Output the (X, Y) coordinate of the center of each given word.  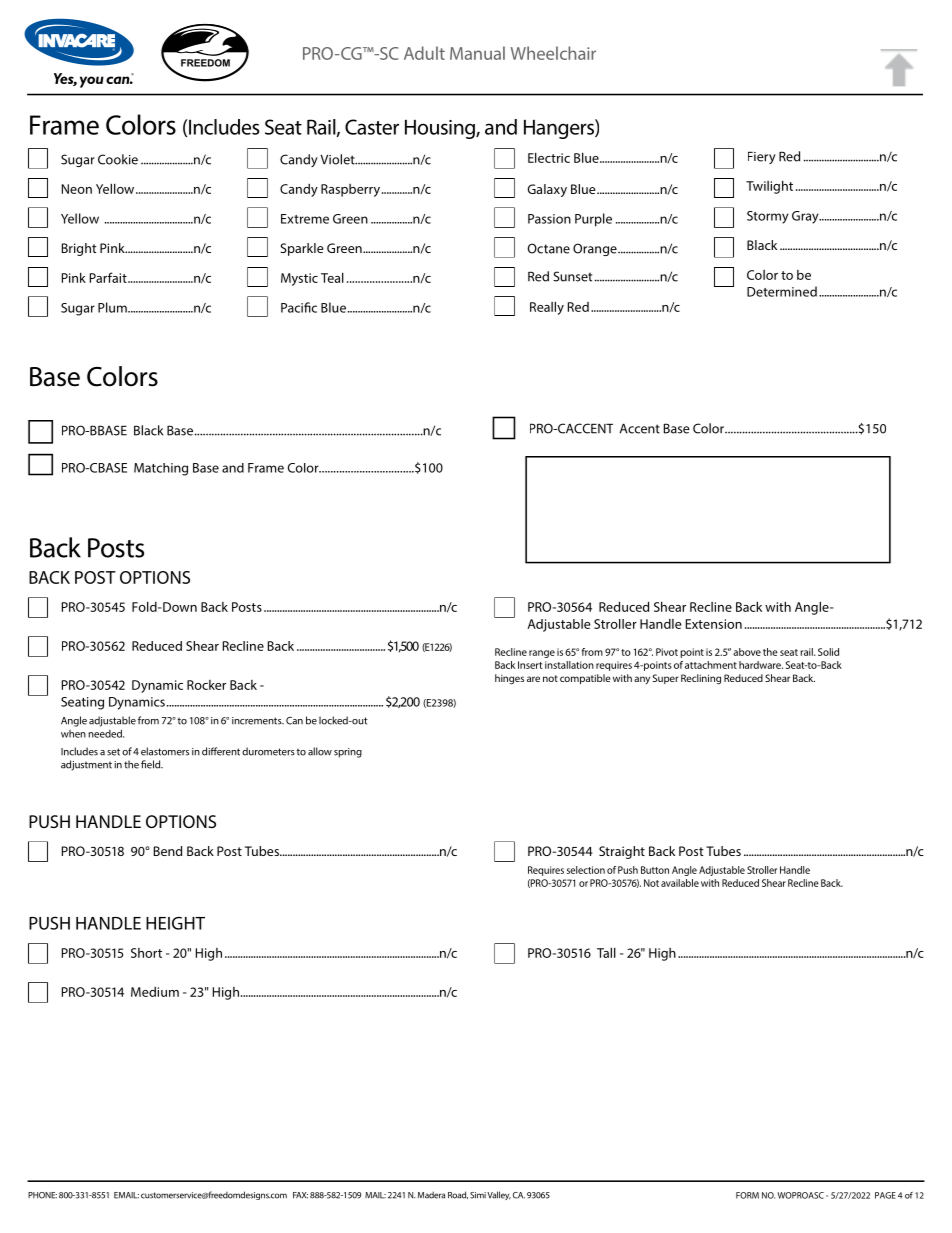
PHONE (42, 1195)
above (747, 652)
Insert (530, 665)
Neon (77, 189)
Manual (477, 53)
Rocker (206, 685)
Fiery (762, 157)
